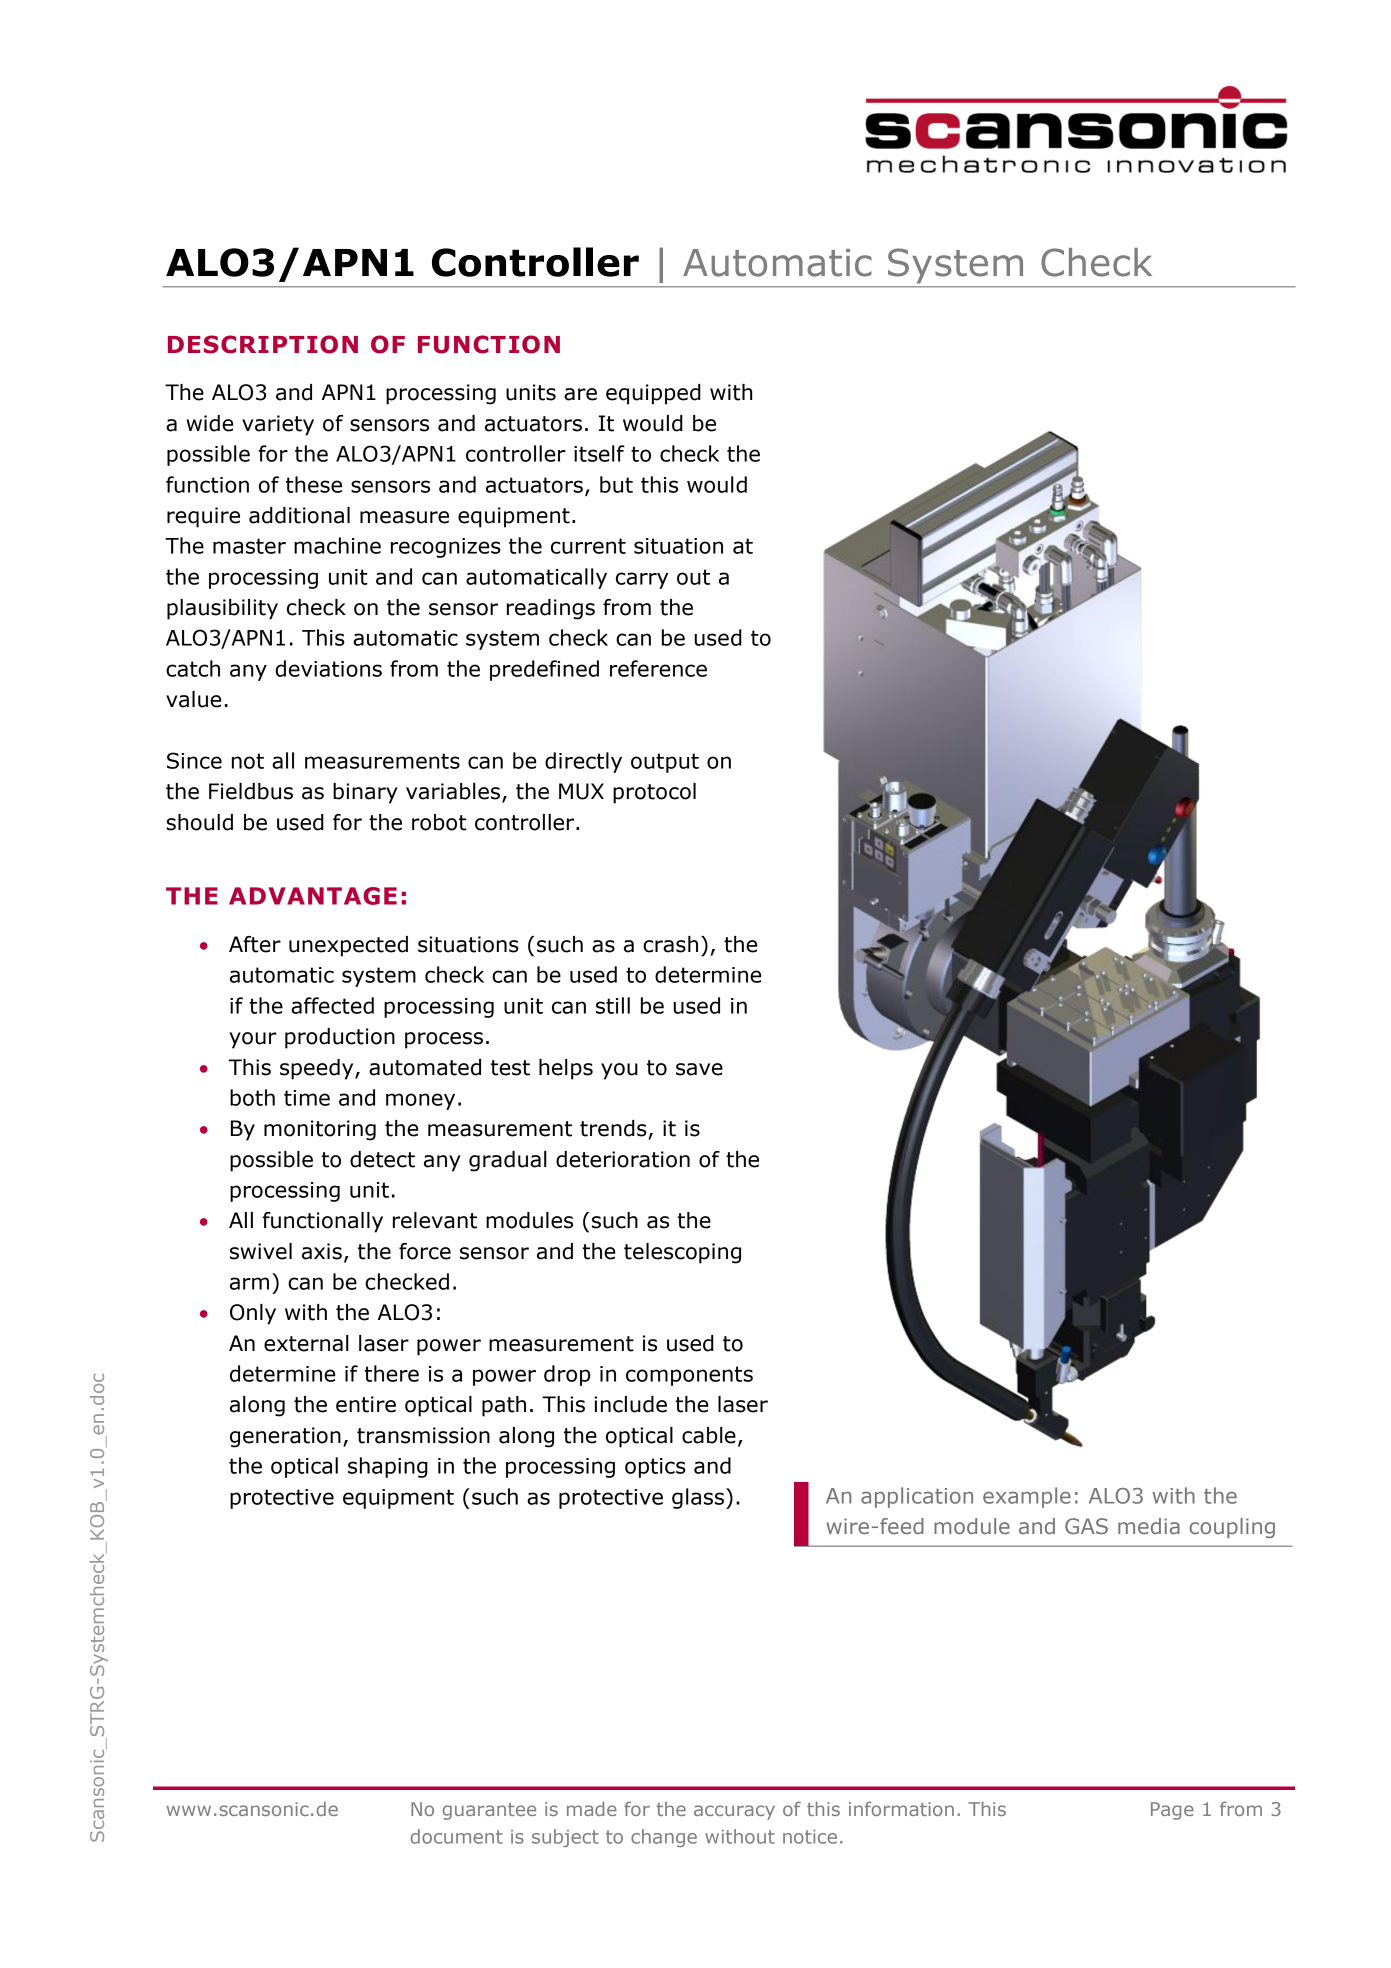 The width and height of the screenshot is (1391, 1968). What do you see at coordinates (616, 484) in the screenshot?
I see `but` at bounding box center [616, 484].
